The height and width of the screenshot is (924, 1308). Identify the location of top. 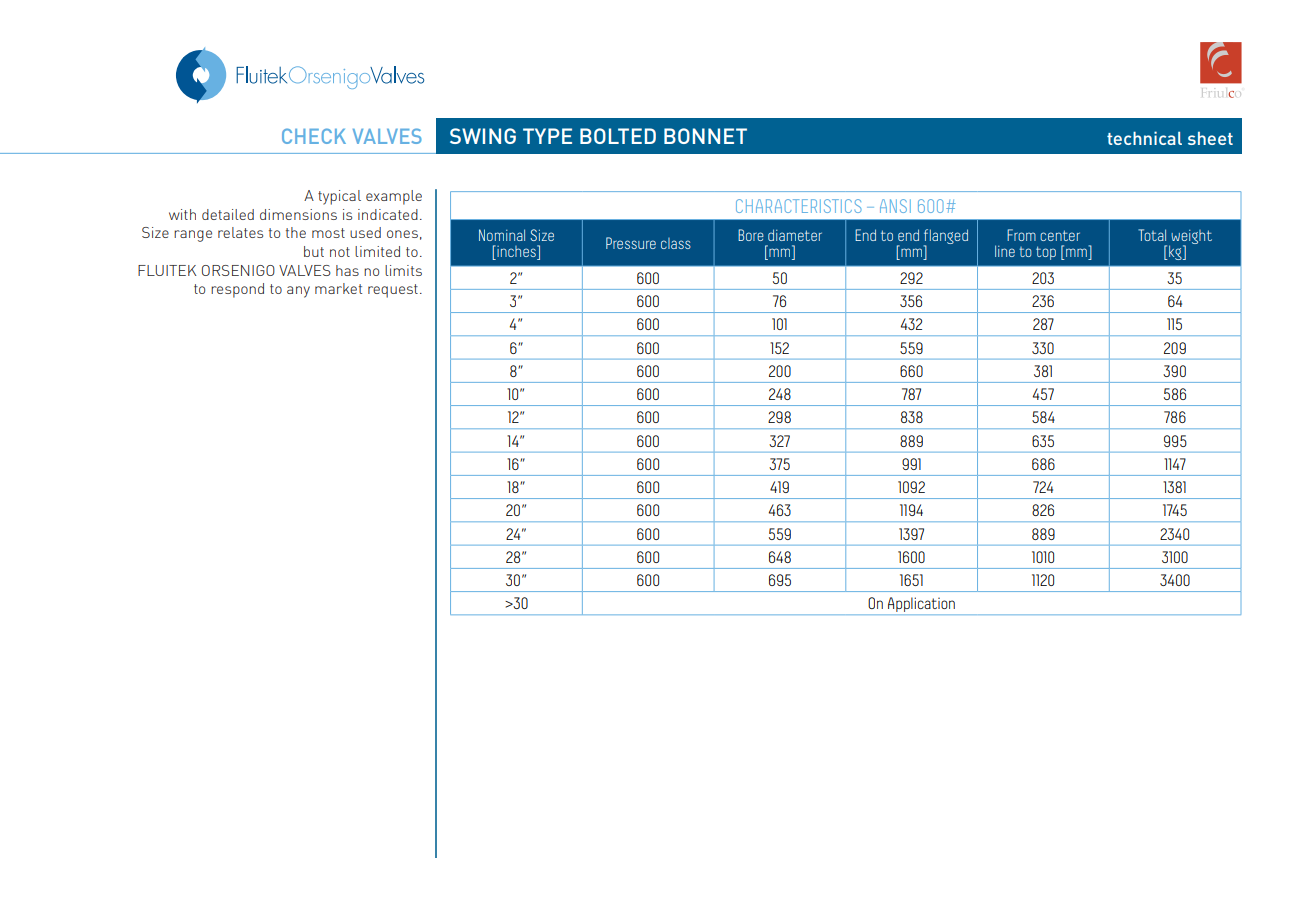
(1046, 253).
